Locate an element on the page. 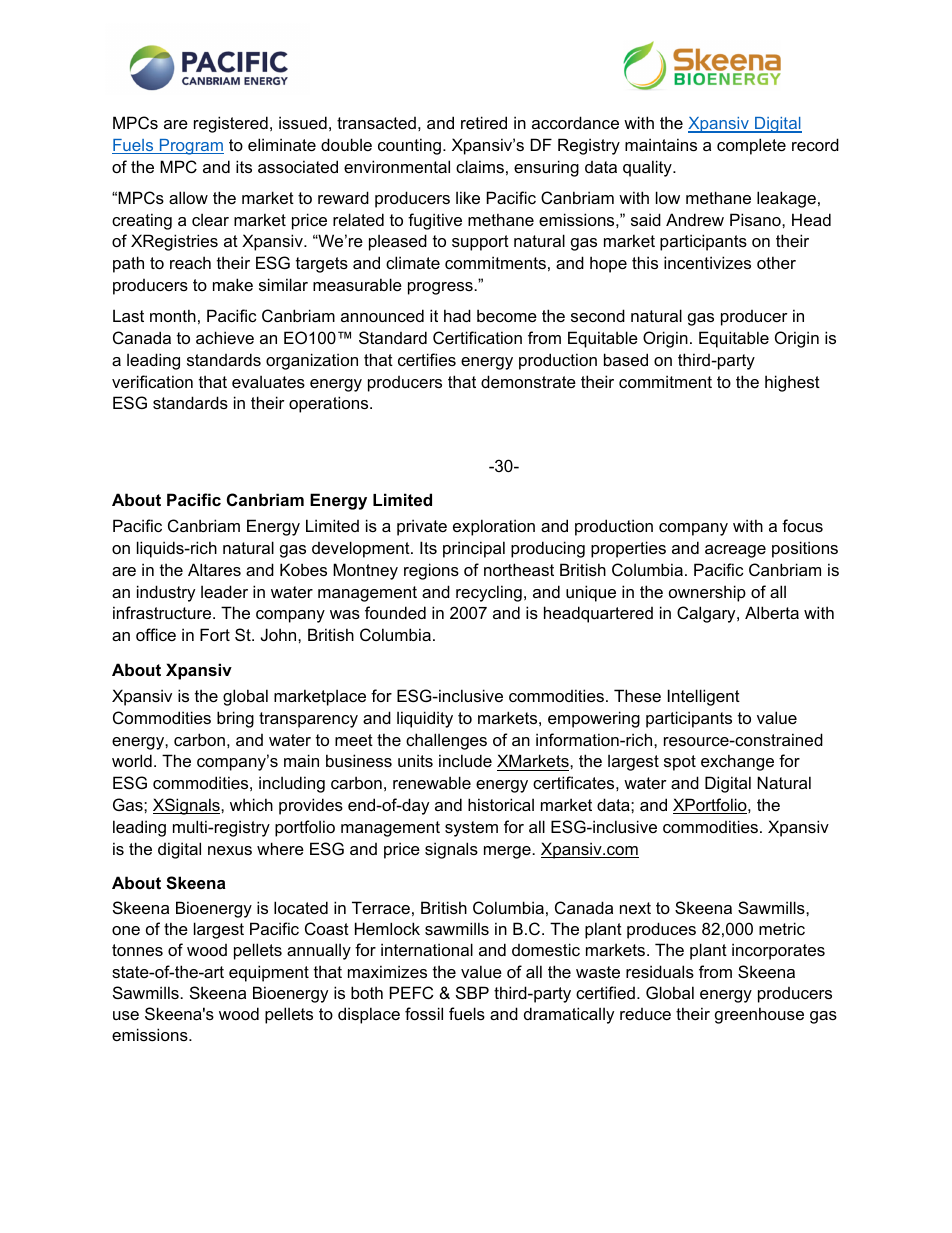 Image resolution: width=952 pixels, height=1233 pixels. equipment is located at coordinates (269, 973).
